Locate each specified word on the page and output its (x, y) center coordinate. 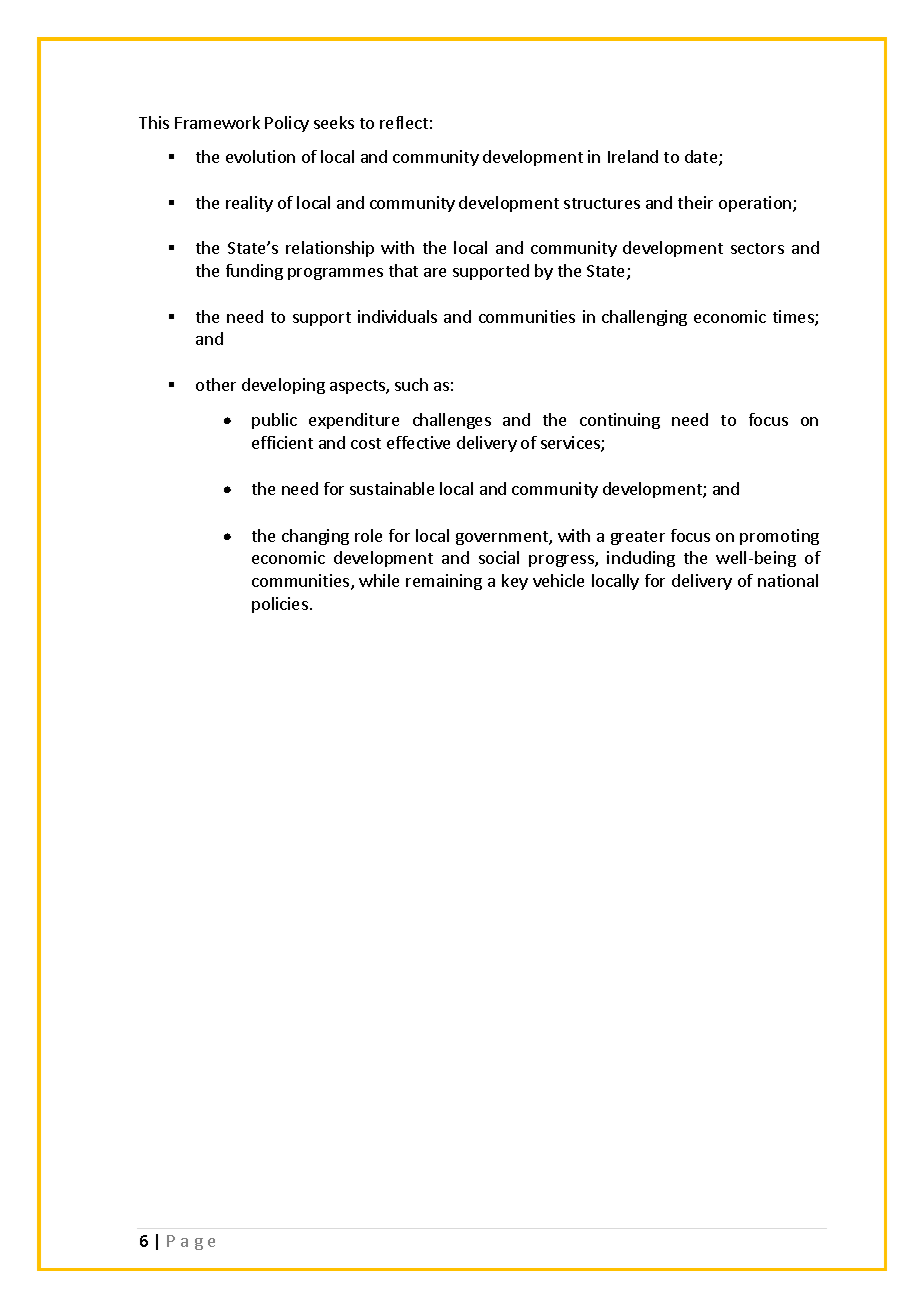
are (435, 272)
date (702, 158)
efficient (282, 442)
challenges (452, 421)
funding (254, 272)
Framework (217, 122)
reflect (404, 122)
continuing (620, 421)
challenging (644, 318)
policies (280, 605)
